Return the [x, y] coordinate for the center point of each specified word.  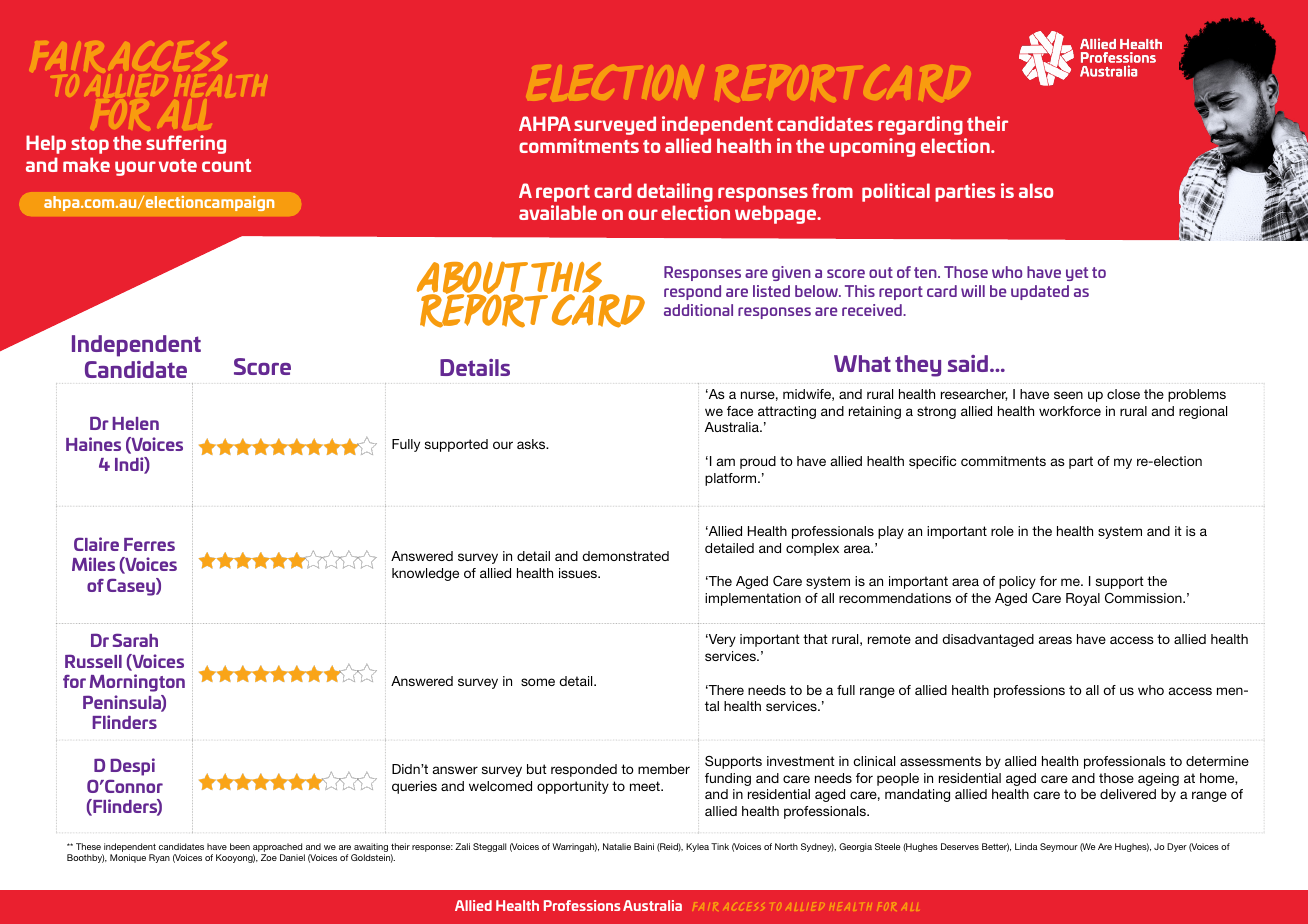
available [558, 212]
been [240, 846]
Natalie [617, 846]
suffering [186, 144]
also [1036, 190]
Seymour [1059, 847]
